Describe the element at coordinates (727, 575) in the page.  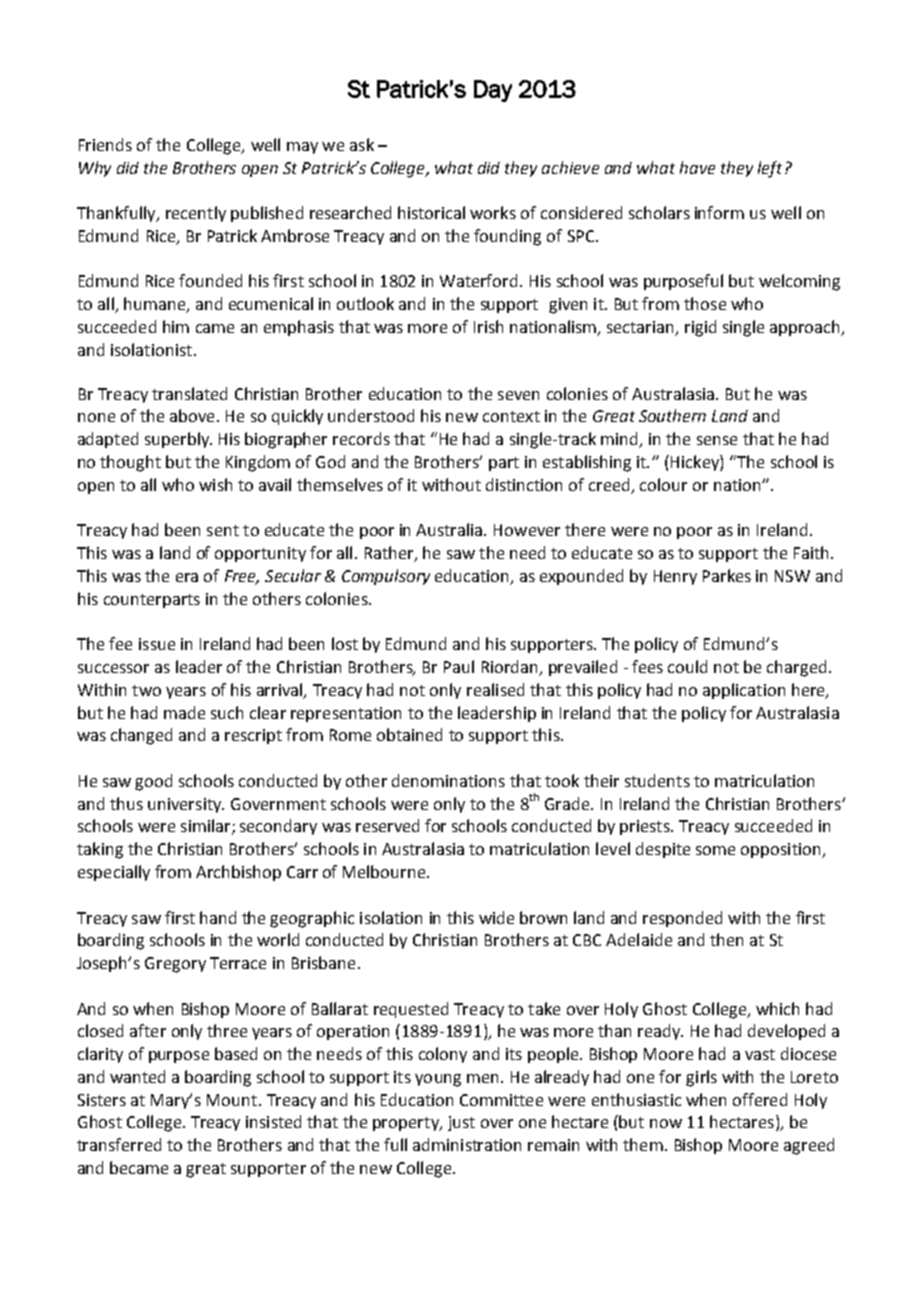
I see `Parkes` at that location.
